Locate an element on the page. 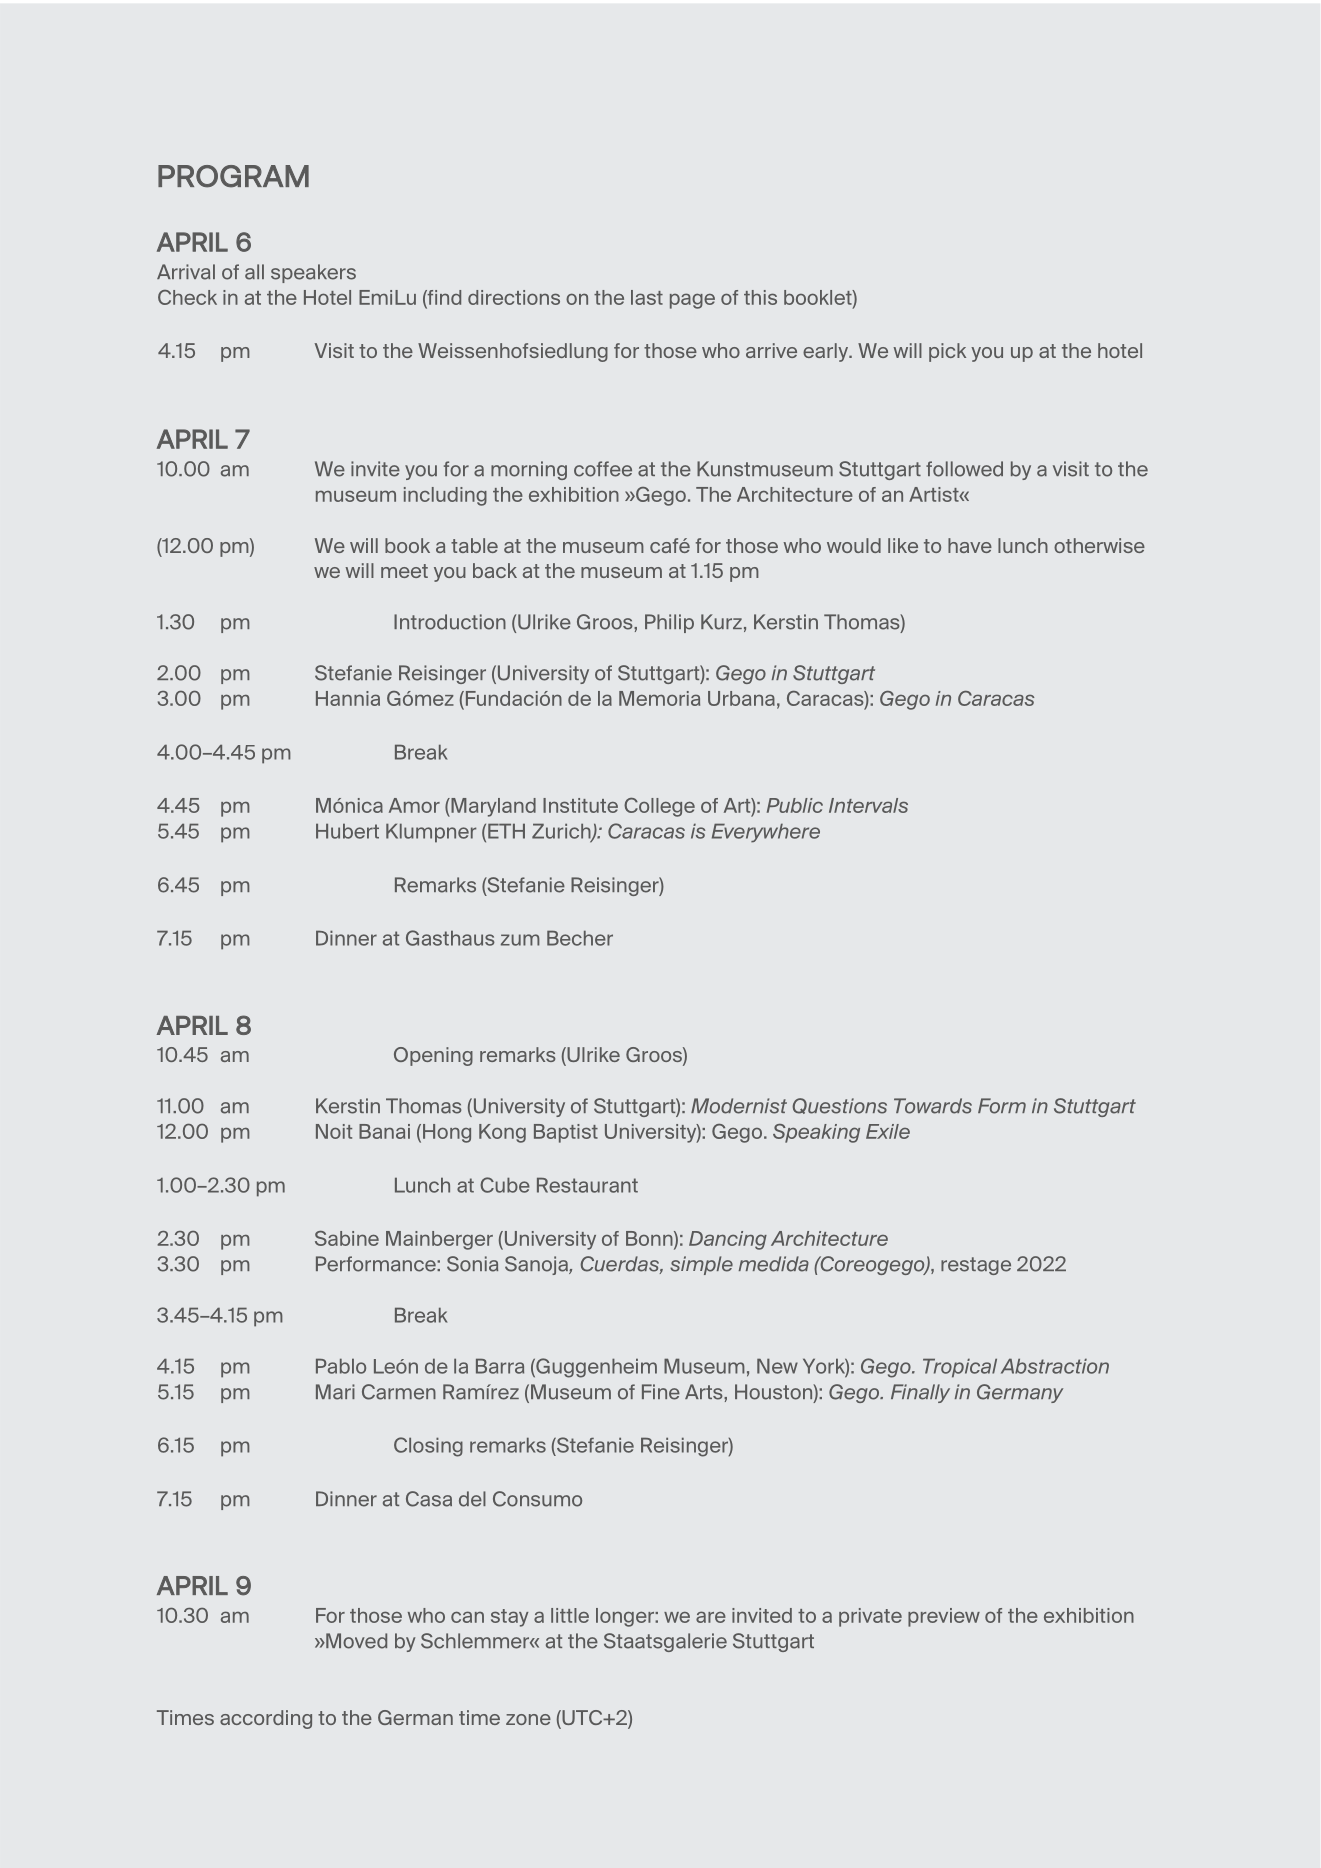  Restaurant is located at coordinates (587, 1185).
